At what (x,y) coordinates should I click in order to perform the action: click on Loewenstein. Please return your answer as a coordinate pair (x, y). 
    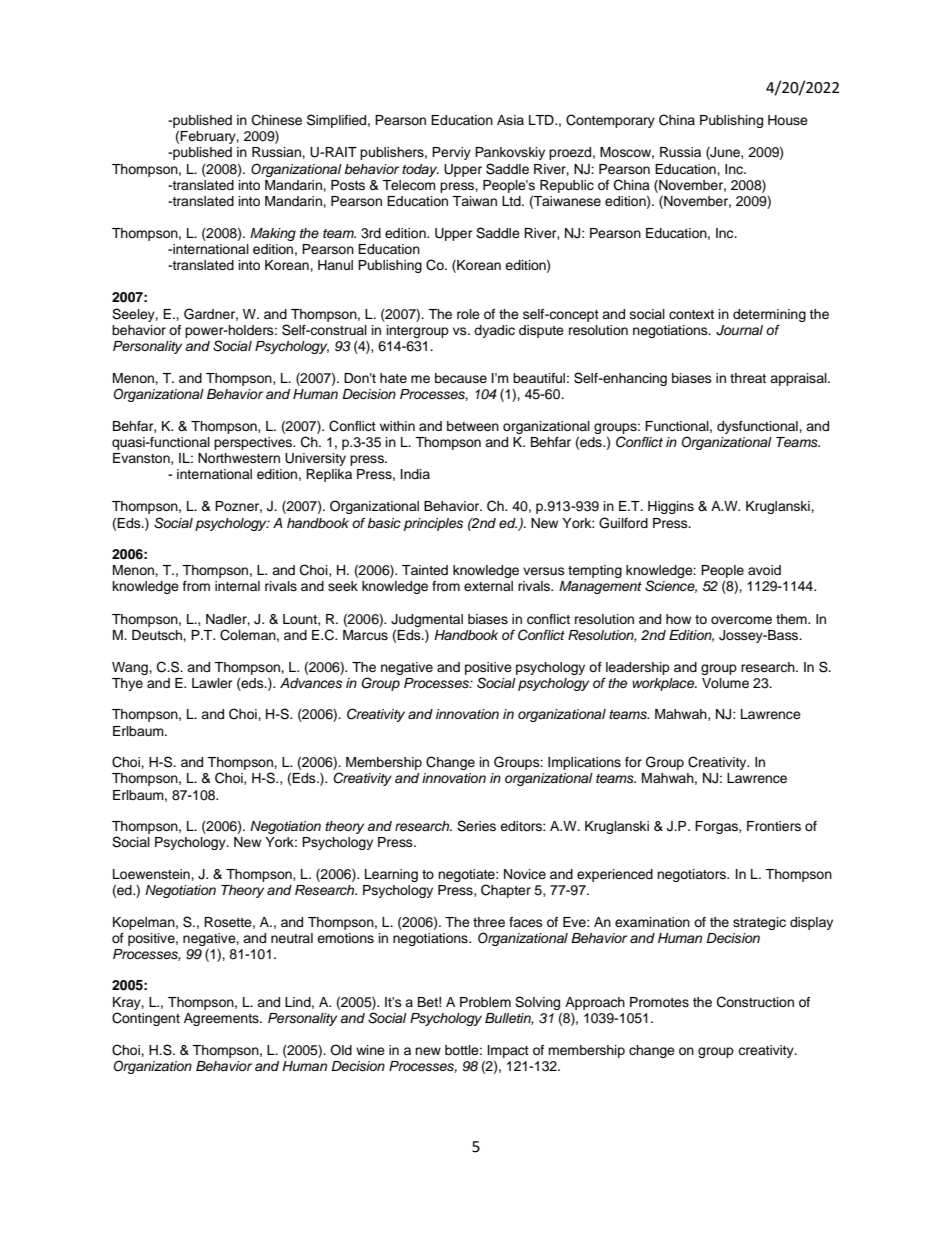
    Looking at the image, I should click on (152, 874).
